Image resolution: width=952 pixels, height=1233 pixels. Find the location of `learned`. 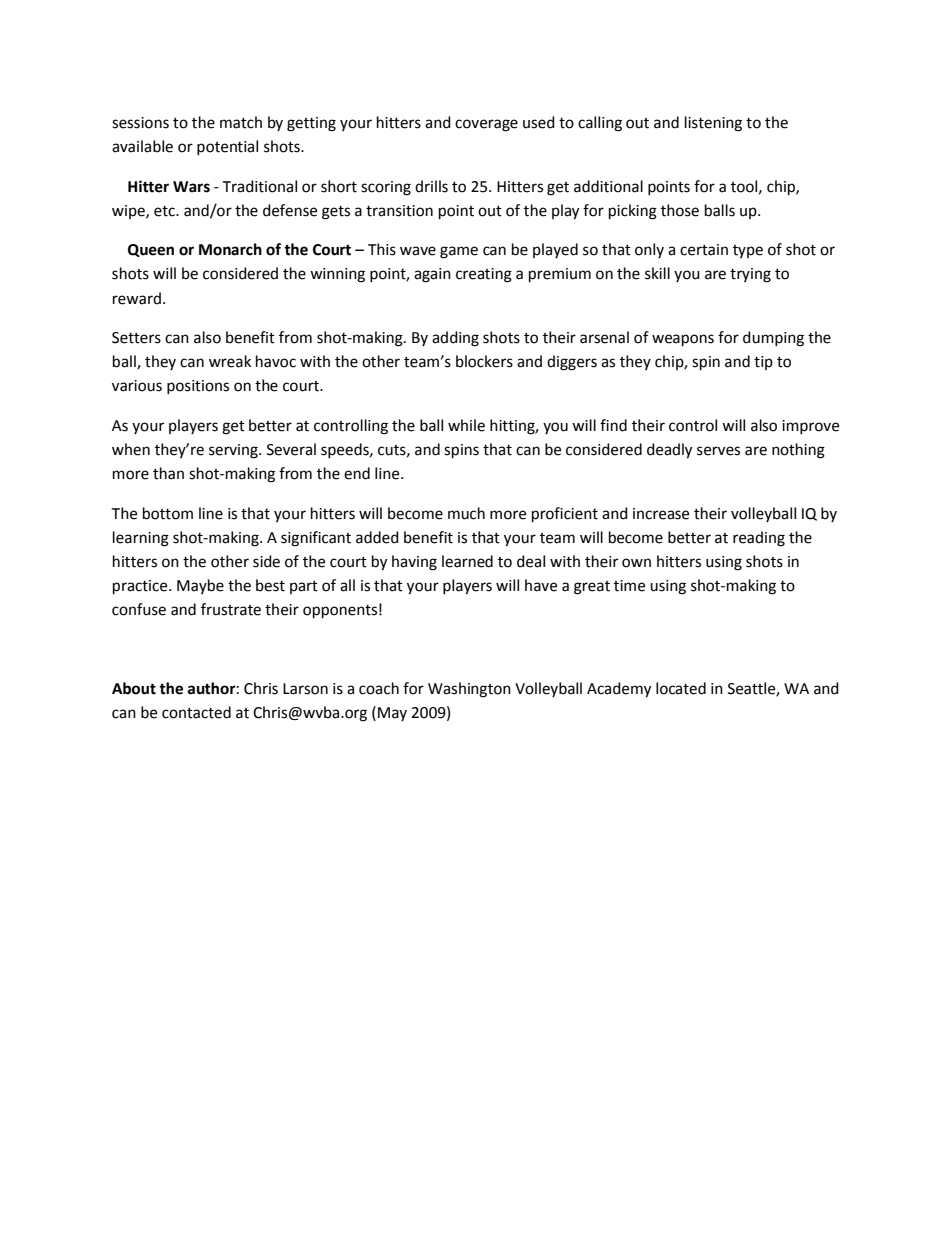

learned is located at coordinates (467, 561).
